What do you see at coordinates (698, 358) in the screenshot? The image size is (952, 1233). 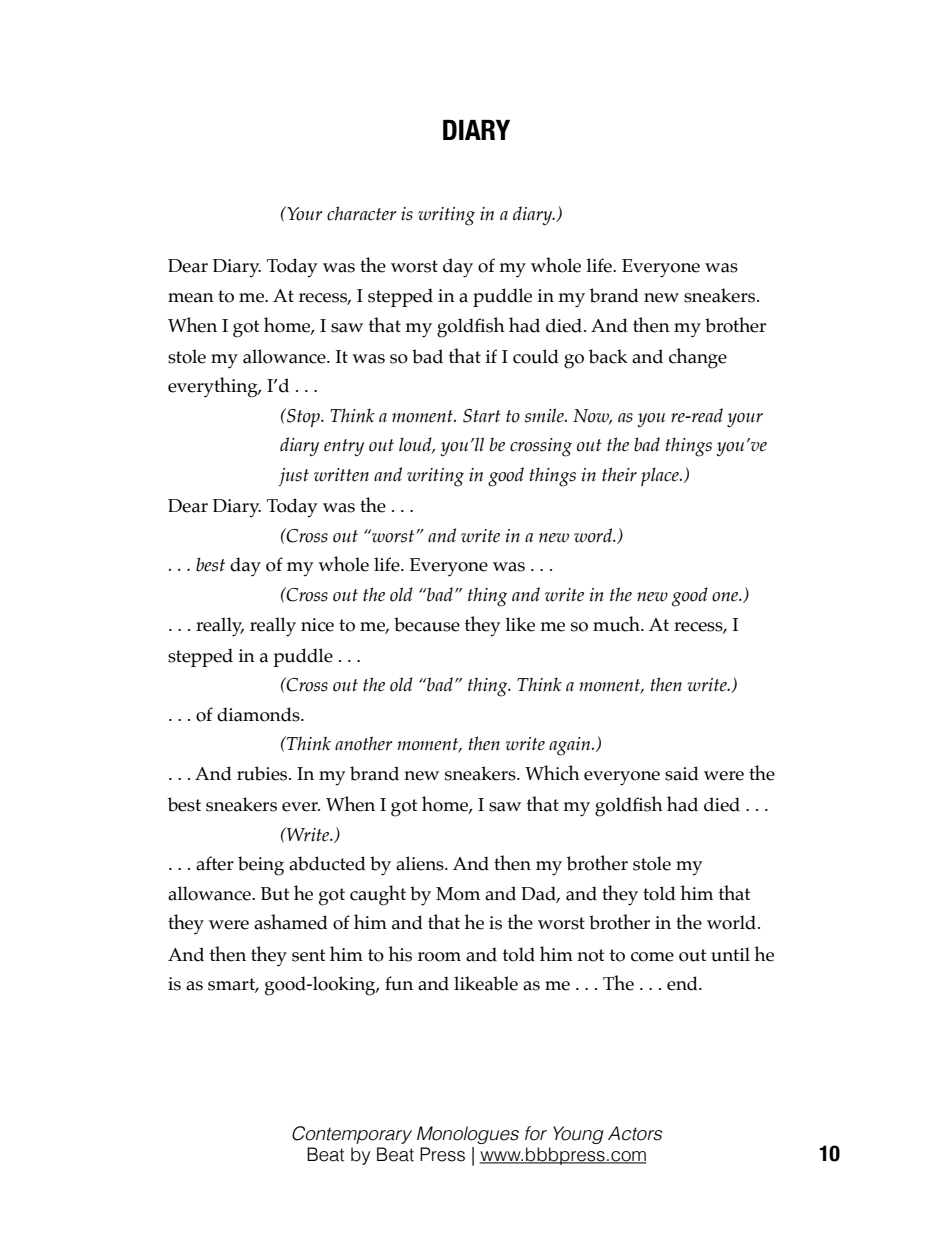 I see `change` at bounding box center [698, 358].
